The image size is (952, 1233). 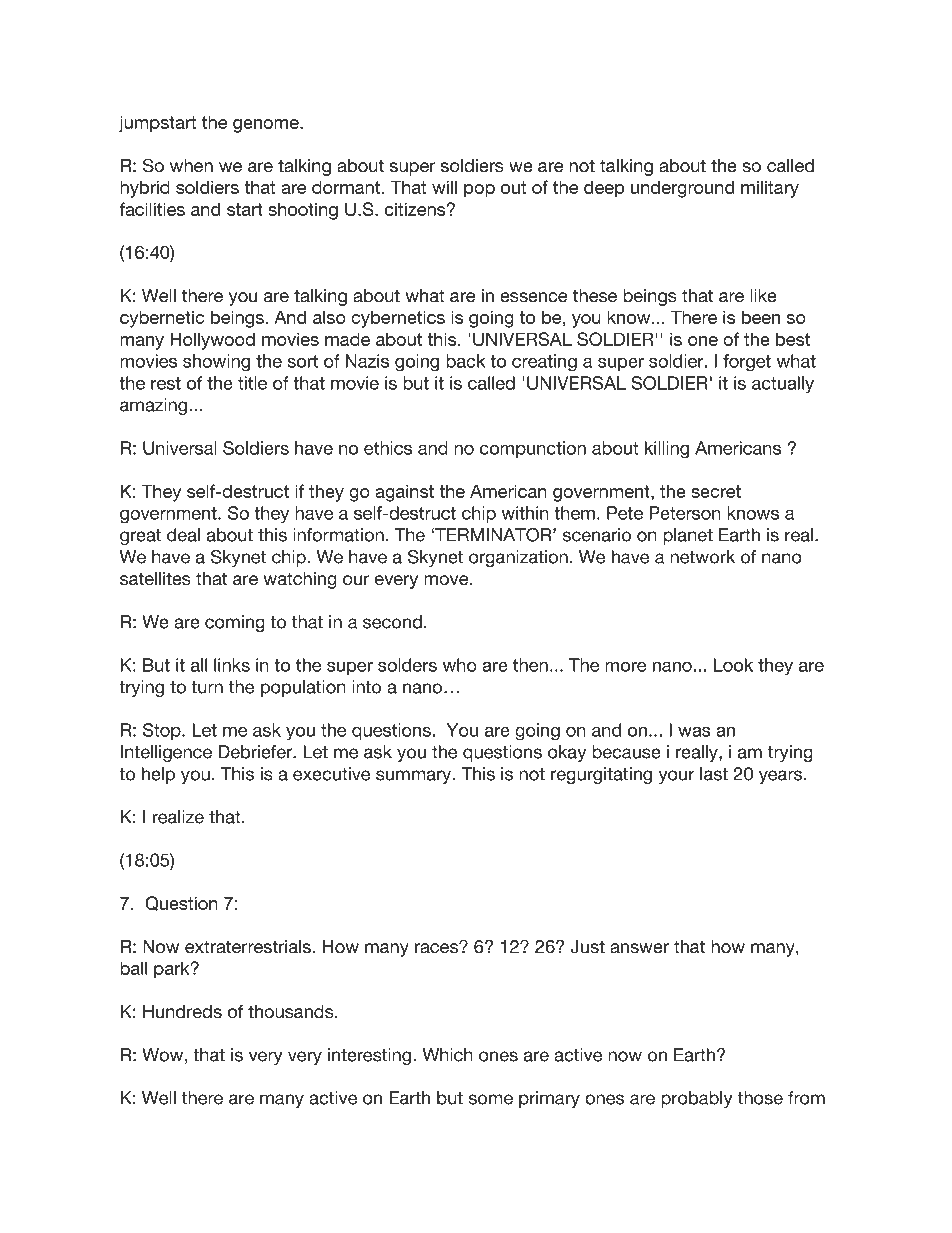 I want to click on underground, so click(x=682, y=189).
